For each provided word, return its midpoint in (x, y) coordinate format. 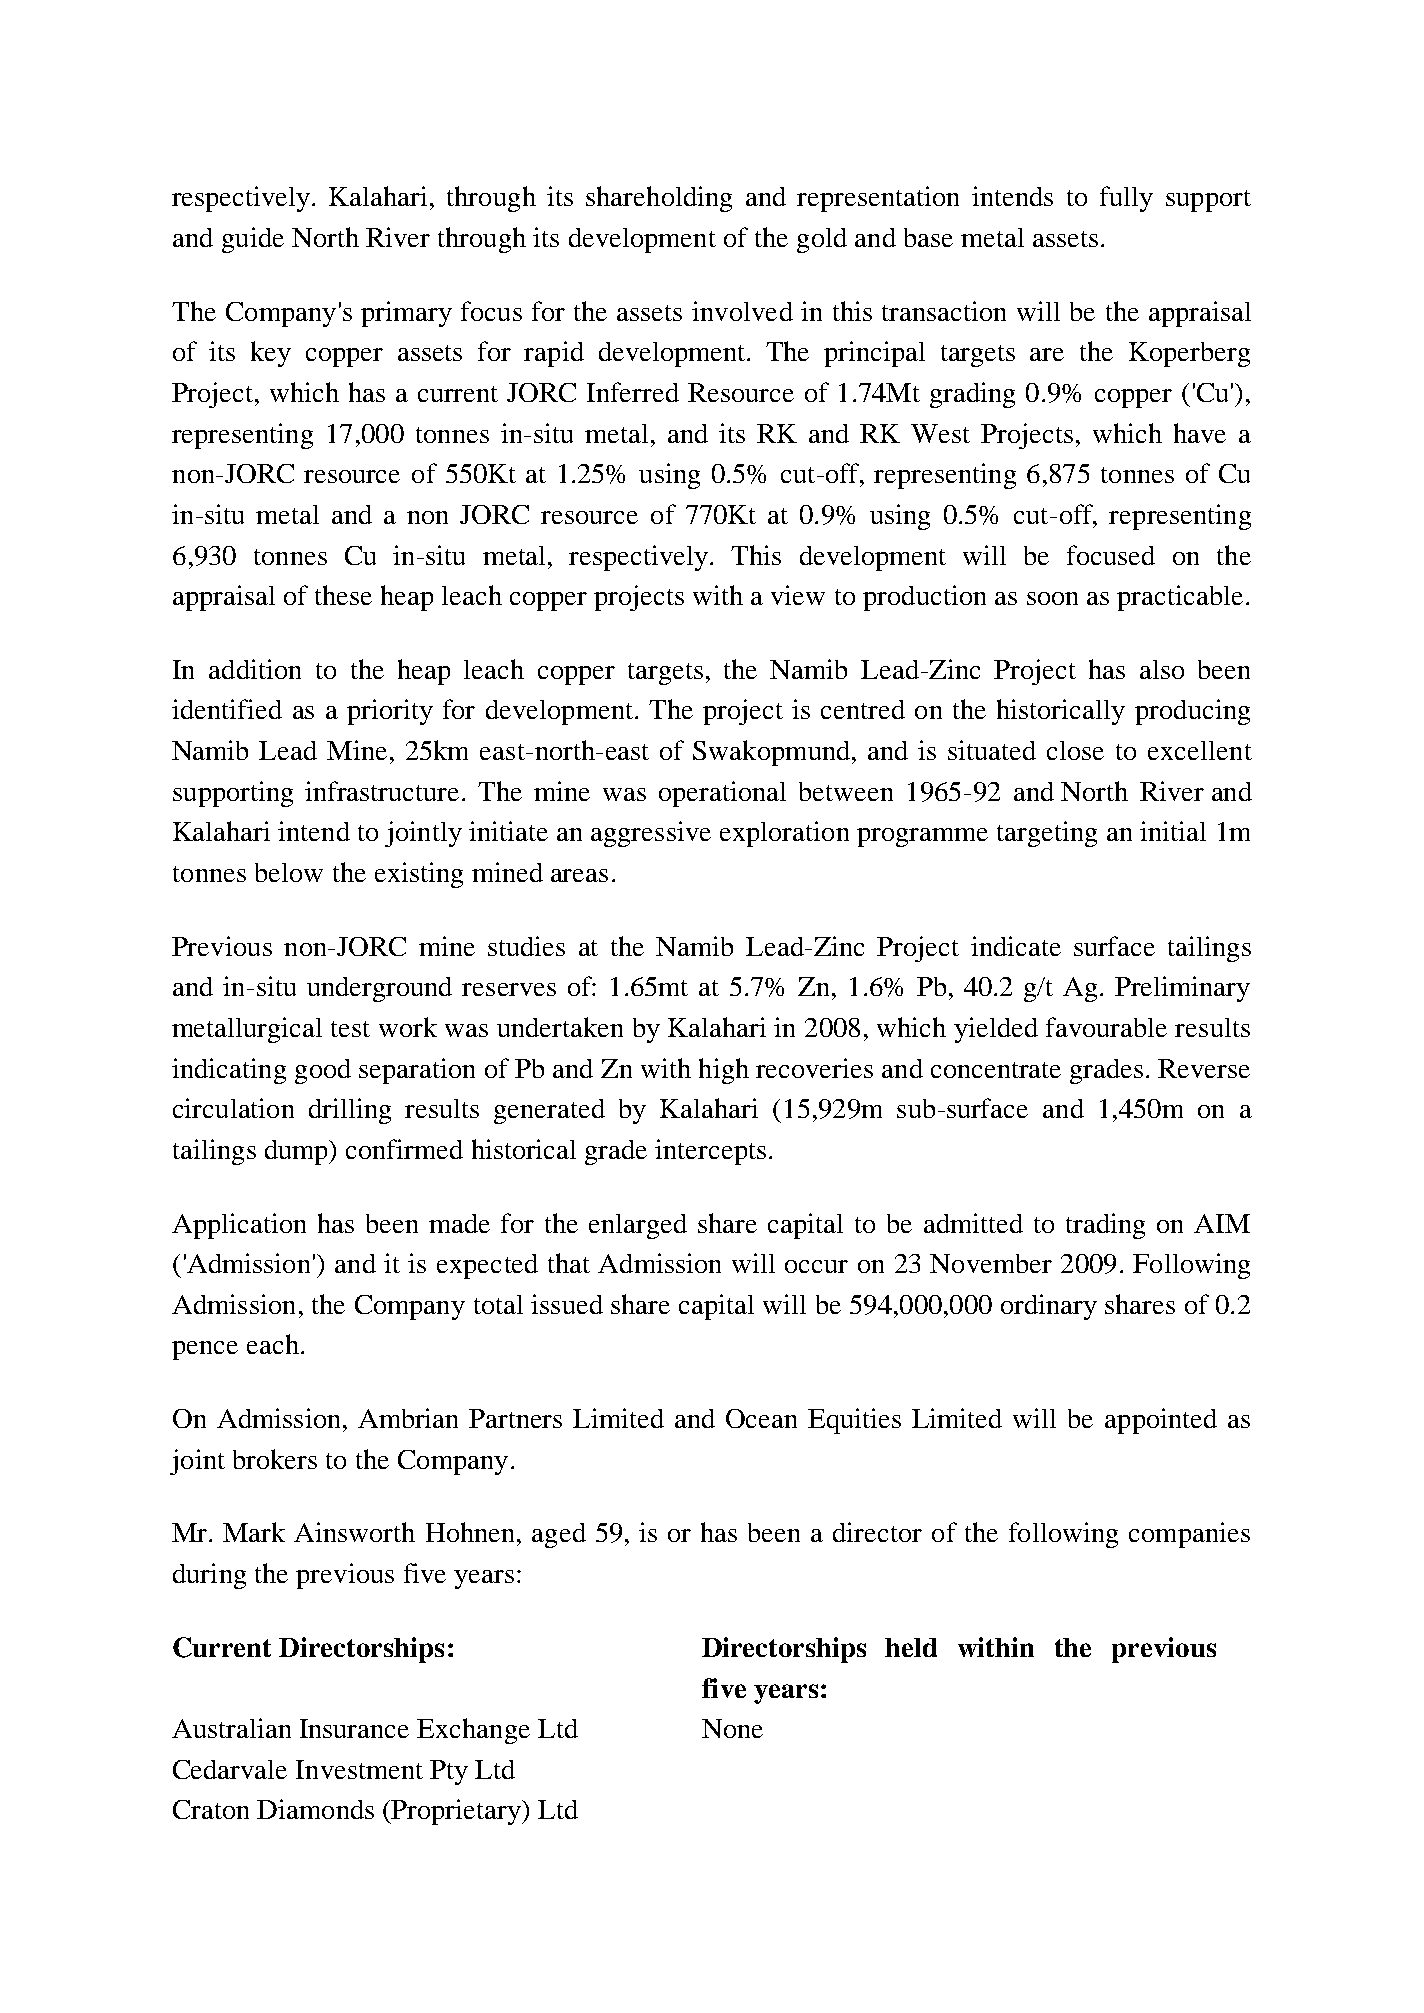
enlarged (638, 1226)
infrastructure (384, 791)
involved (742, 311)
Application (239, 1226)
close (1075, 750)
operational (722, 794)
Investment (359, 1769)
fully (1126, 199)
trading (1105, 1226)
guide (253, 240)
